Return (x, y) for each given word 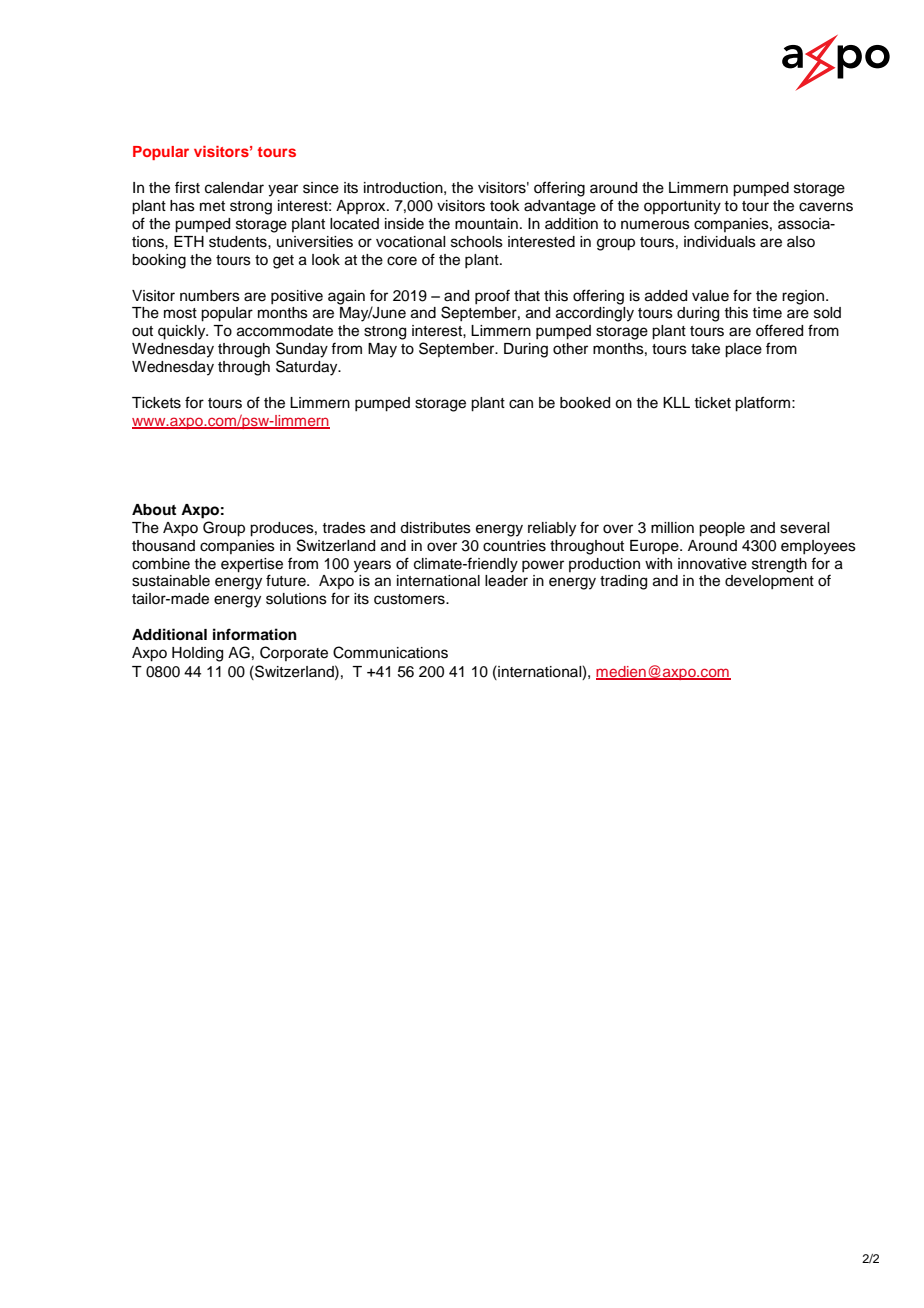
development (769, 582)
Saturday (308, 368)
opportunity (682, 207)
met (212, 206)
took (505, 206)
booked (585, 403)
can (521, 404)
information (255, 634)
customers (410, 599)
